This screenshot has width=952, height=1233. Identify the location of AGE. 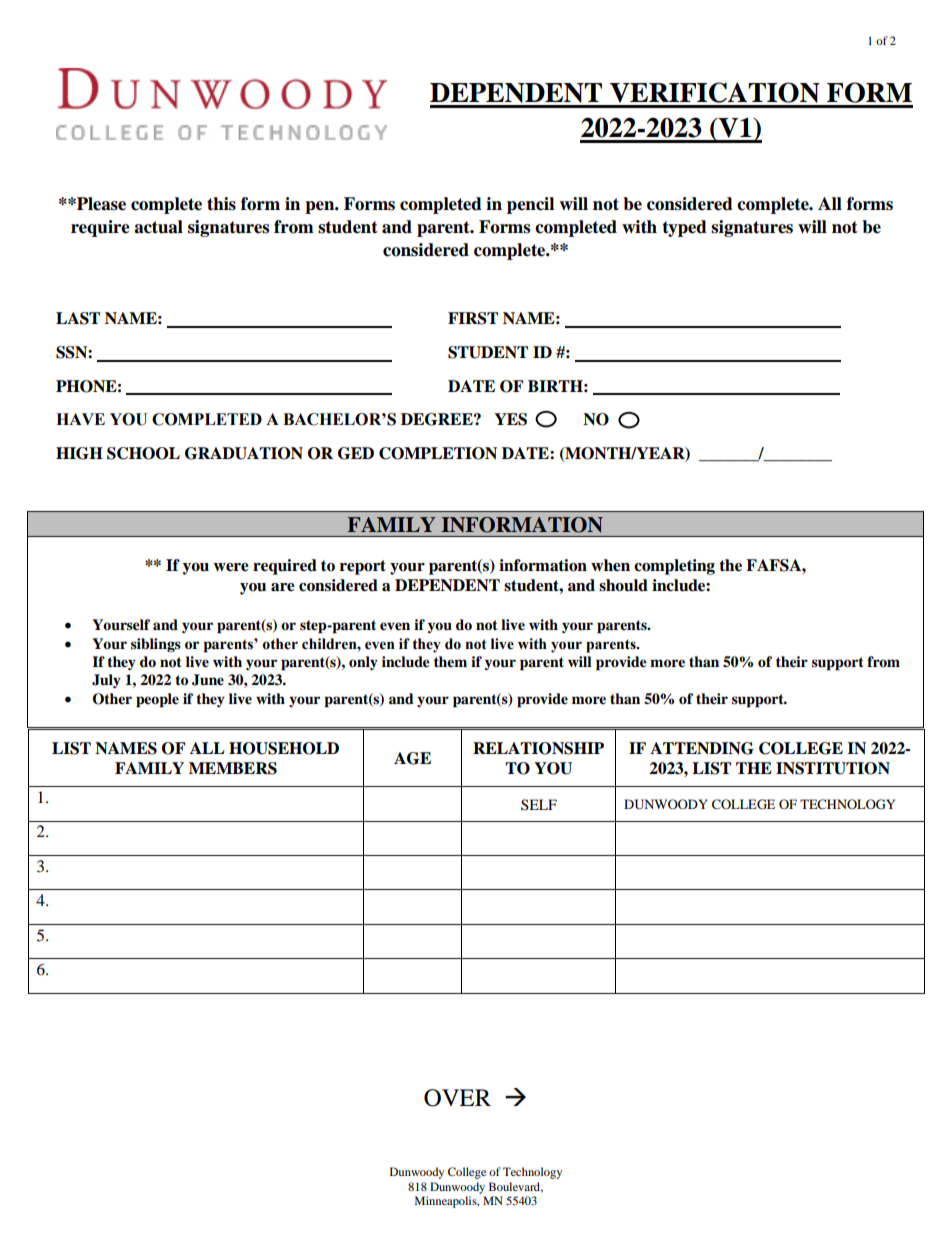
(412, 758).
